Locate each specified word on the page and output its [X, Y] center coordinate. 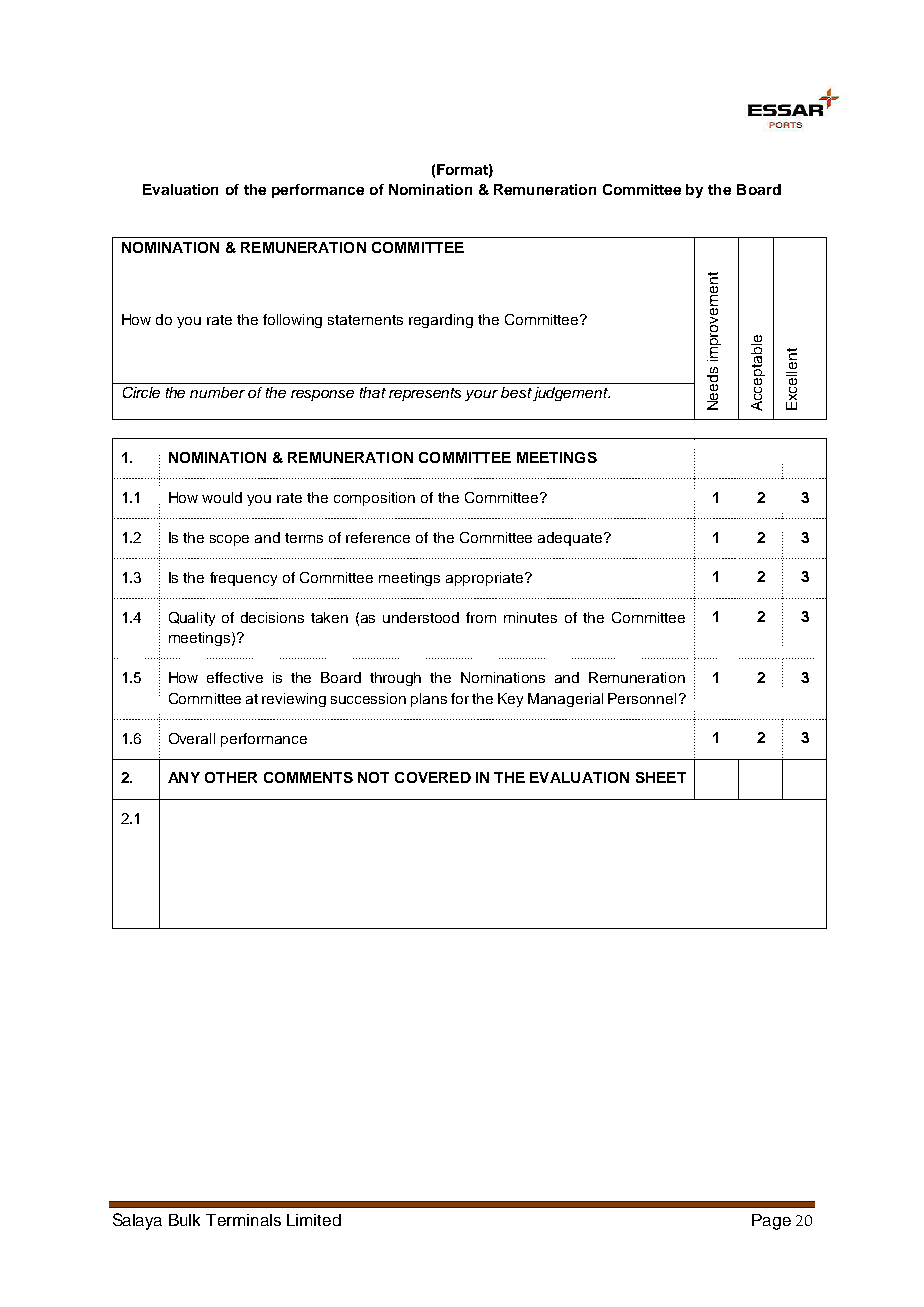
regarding [441, 321]
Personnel [642, 698]
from [481, 617]
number [217, 392]
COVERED [433, 777]
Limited [314, 1220]
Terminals [243, 1220]
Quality [192, 619]
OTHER [231, 777]
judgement [571, 394]
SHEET [661, 777]
